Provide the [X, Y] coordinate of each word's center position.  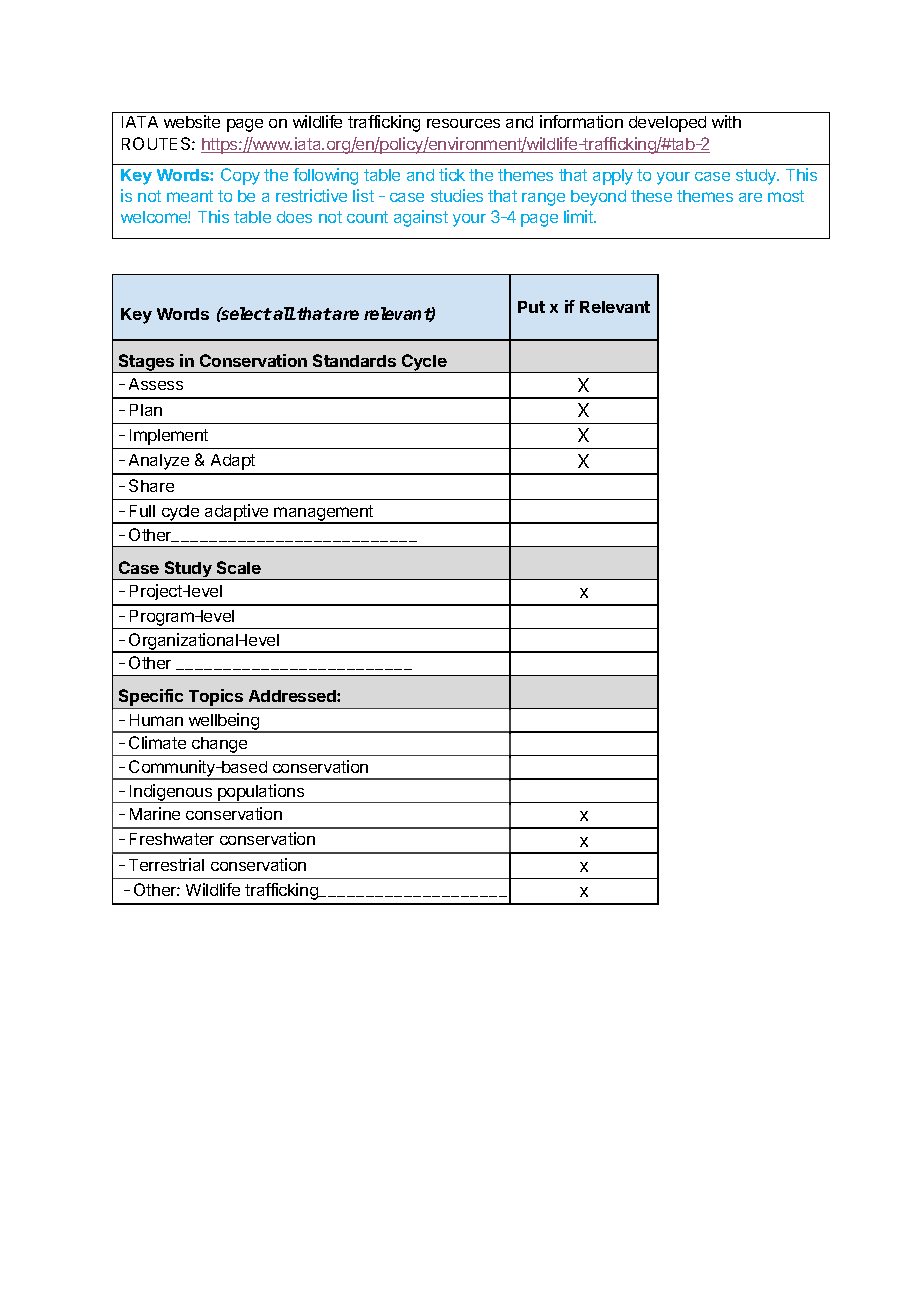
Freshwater [172, 839]
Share [151, 485]
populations [261, 793]
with [726, 121]
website [192, 121]
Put [531, 307]
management [324, 514]
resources [463, 123]
